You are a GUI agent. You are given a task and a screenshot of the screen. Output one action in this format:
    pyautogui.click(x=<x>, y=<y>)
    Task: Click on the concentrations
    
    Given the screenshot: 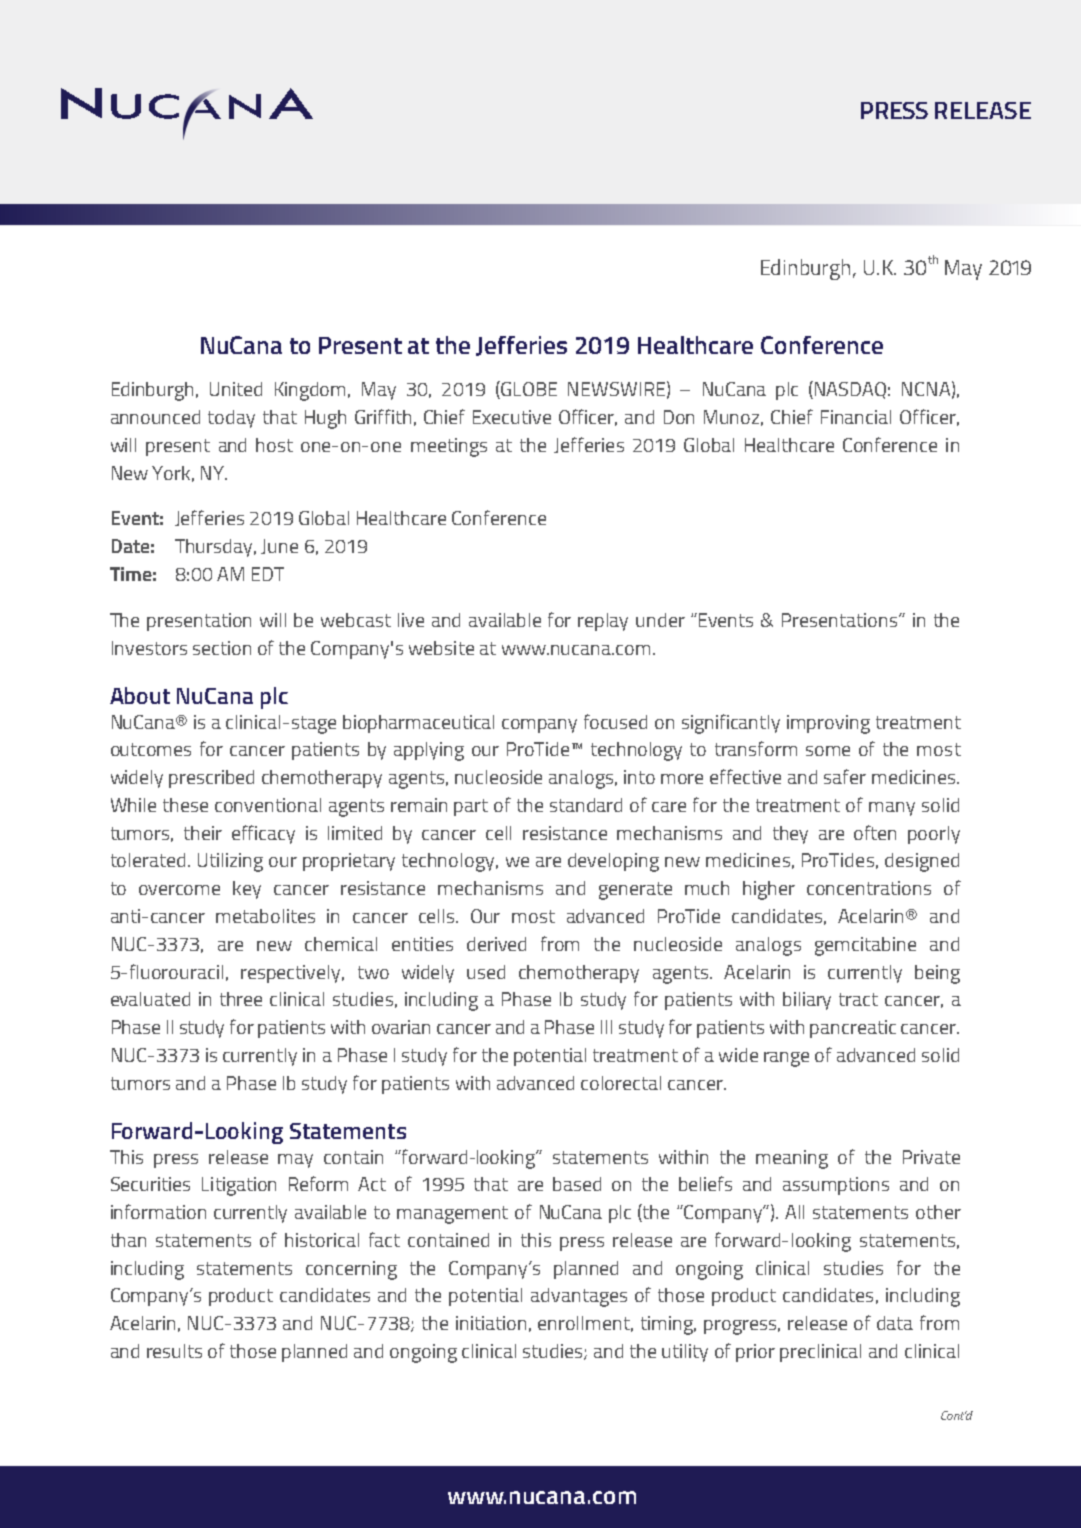 What is the action you would take?
    pyautogui.click(x=869, y=888)
